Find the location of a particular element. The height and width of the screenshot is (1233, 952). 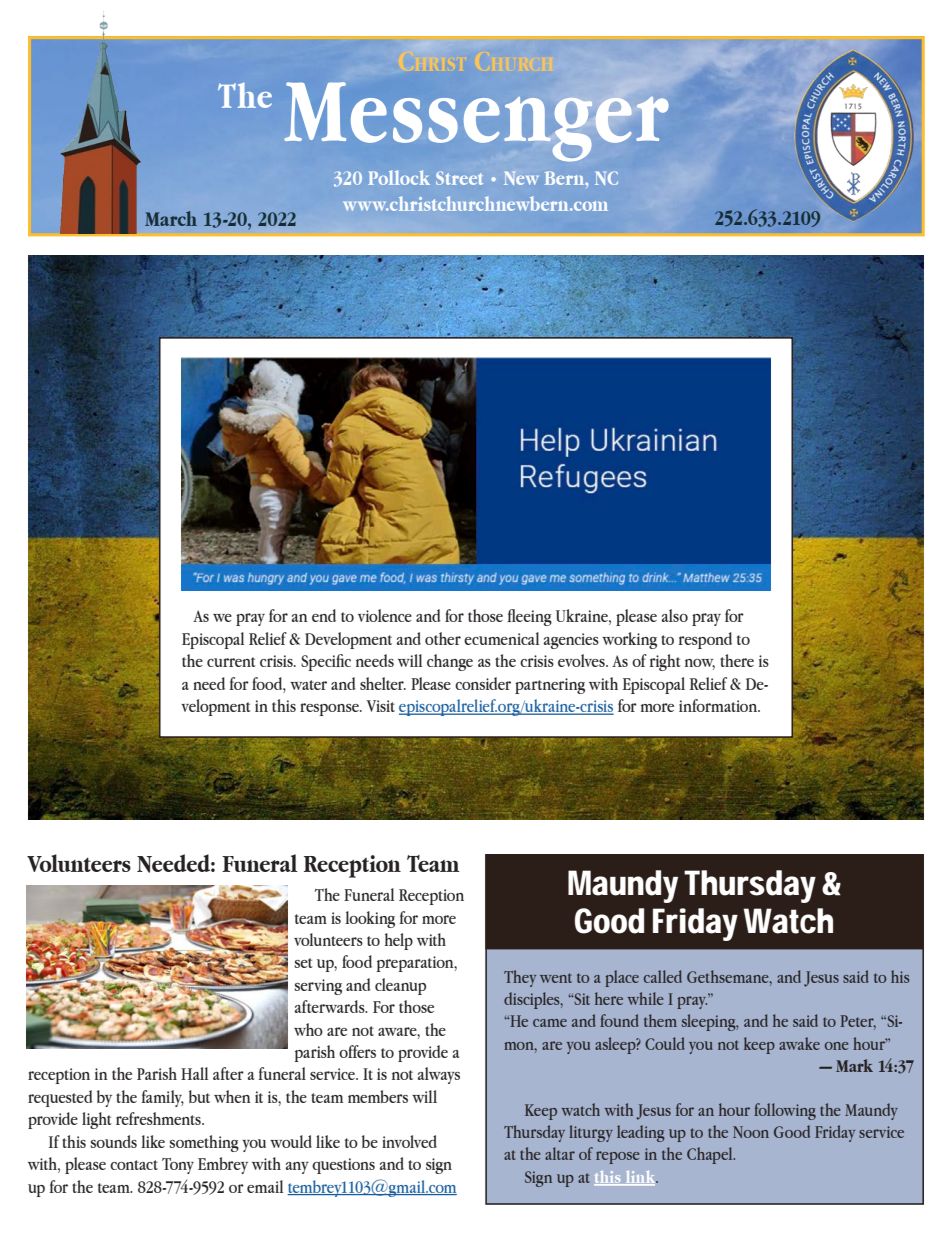

Street is located at coordinates (459, 178).
